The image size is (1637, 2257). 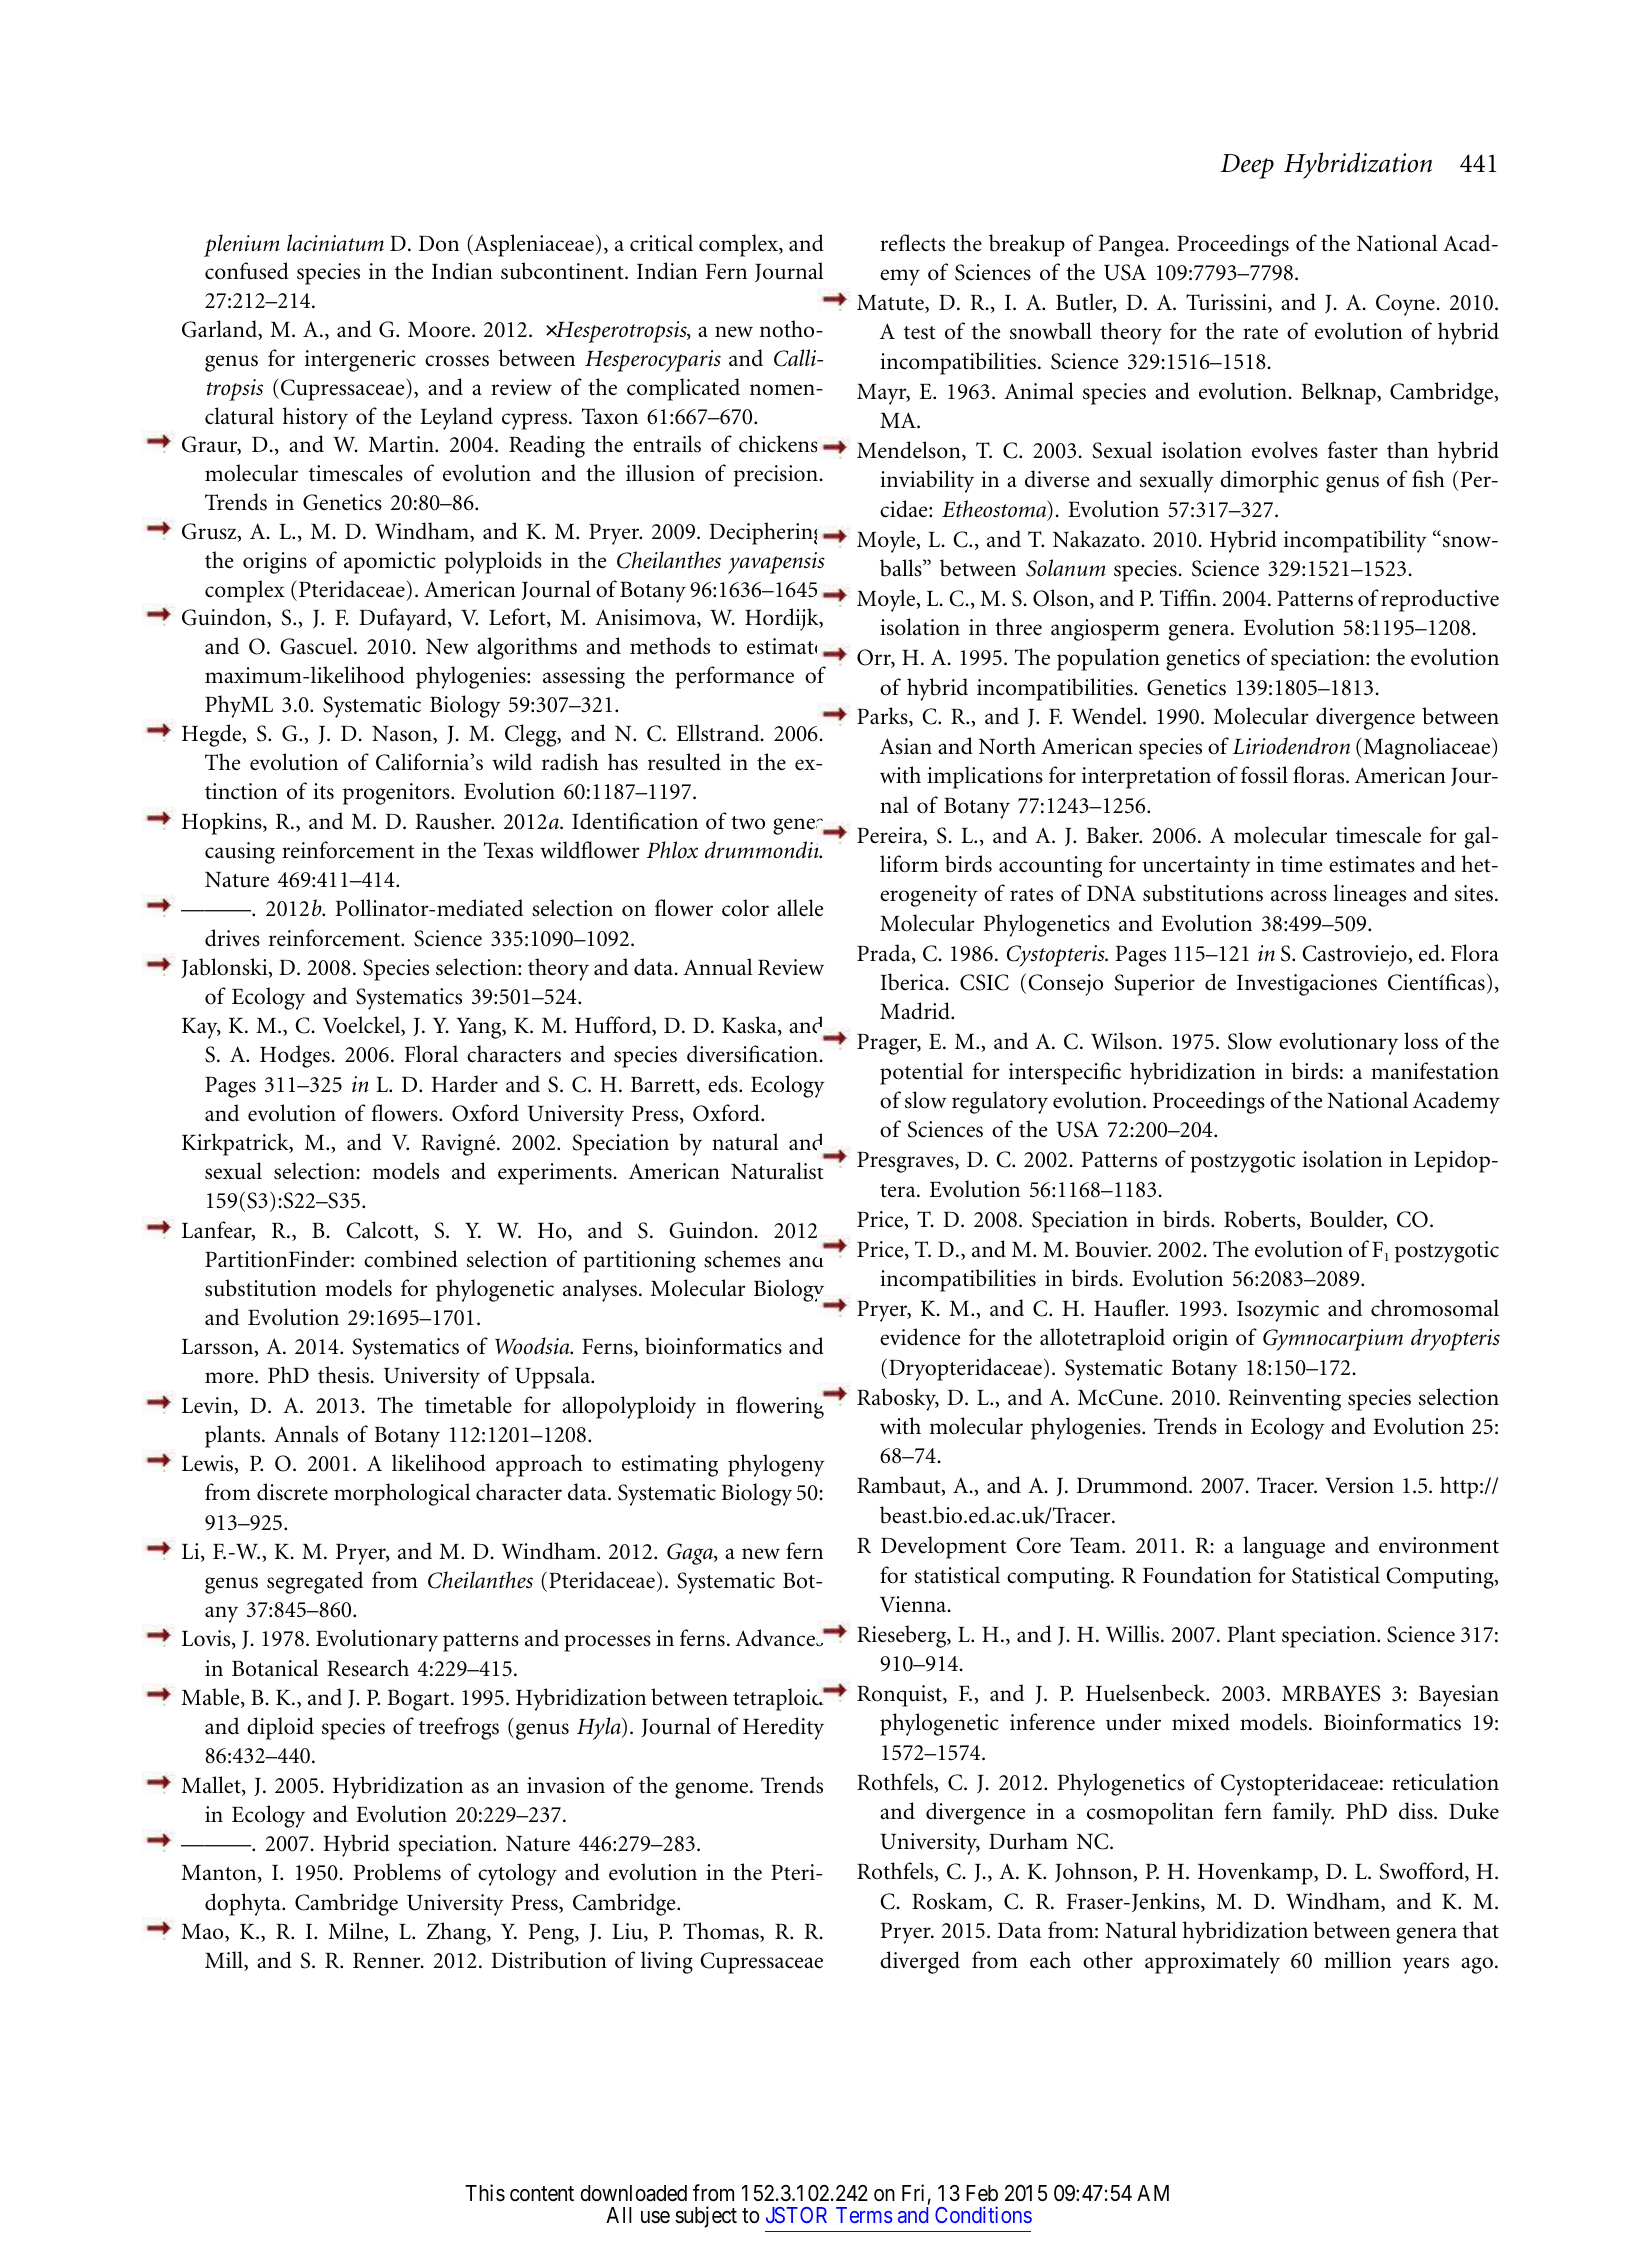 What do you see at coordinates (783, 1728) in the document?
I see `Heredity` at bounding box center [783, 1728].
